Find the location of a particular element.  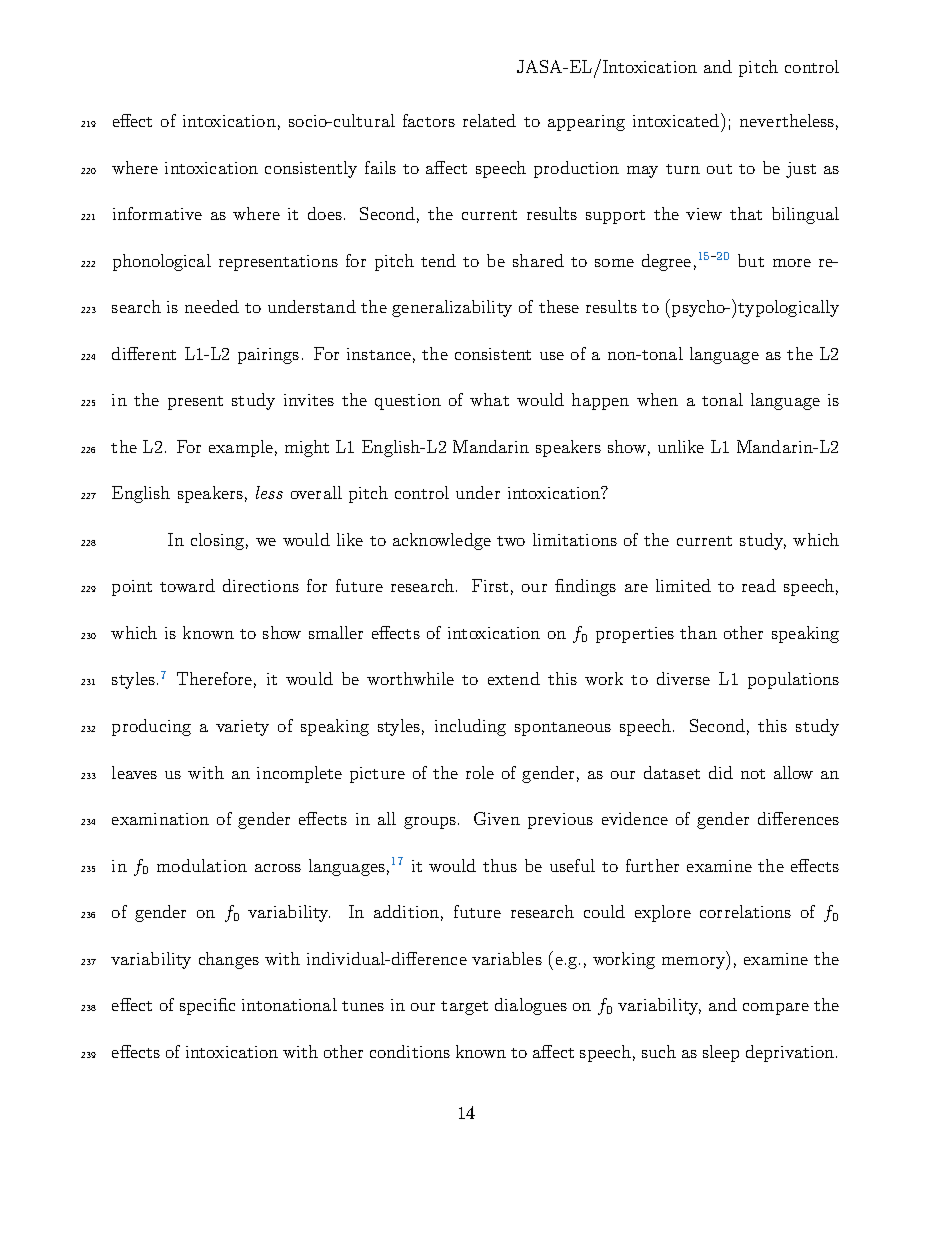

variety is located at coordinates (242, 728).
